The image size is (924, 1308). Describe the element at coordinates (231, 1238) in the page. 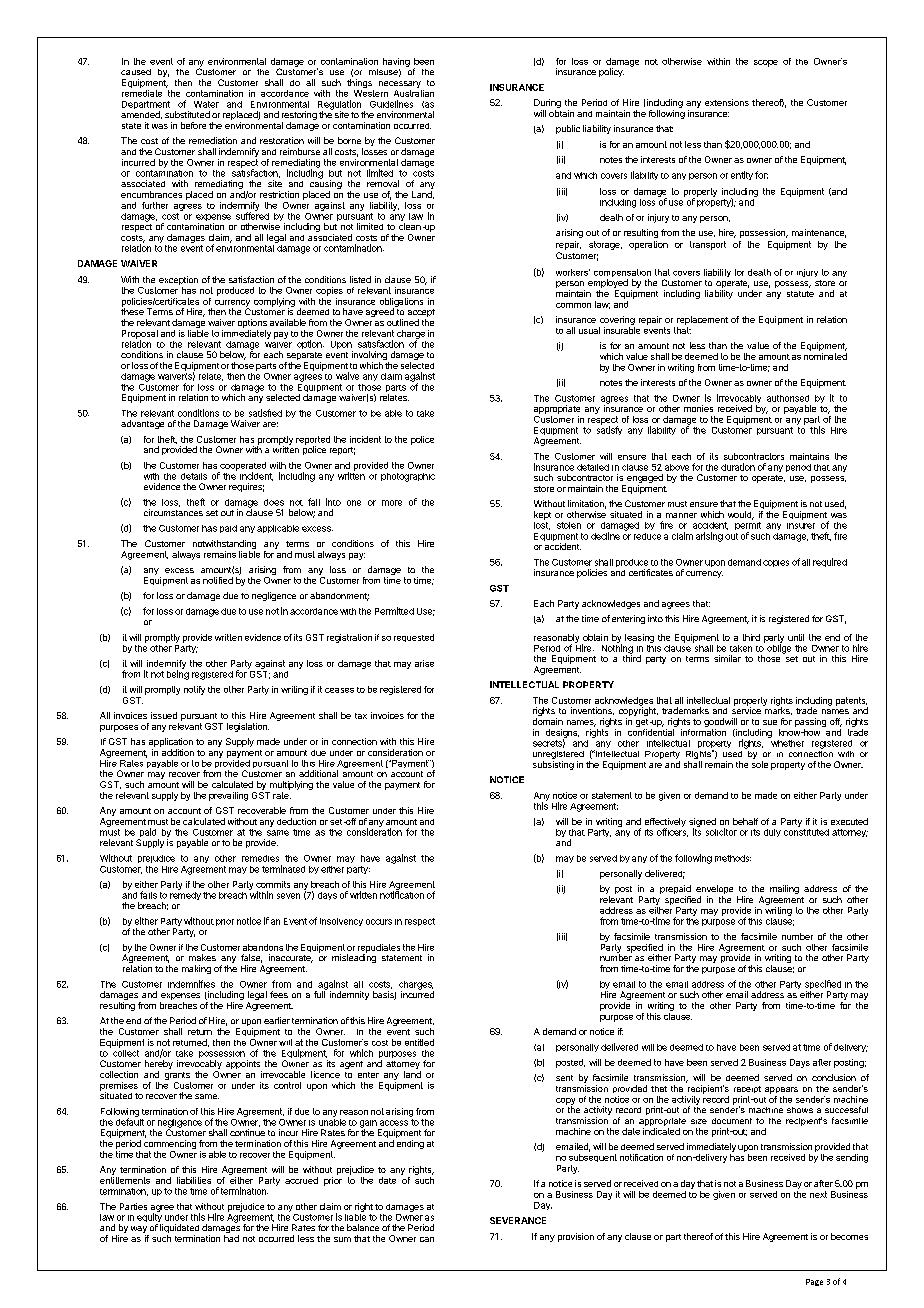

I see `had` at that location.
